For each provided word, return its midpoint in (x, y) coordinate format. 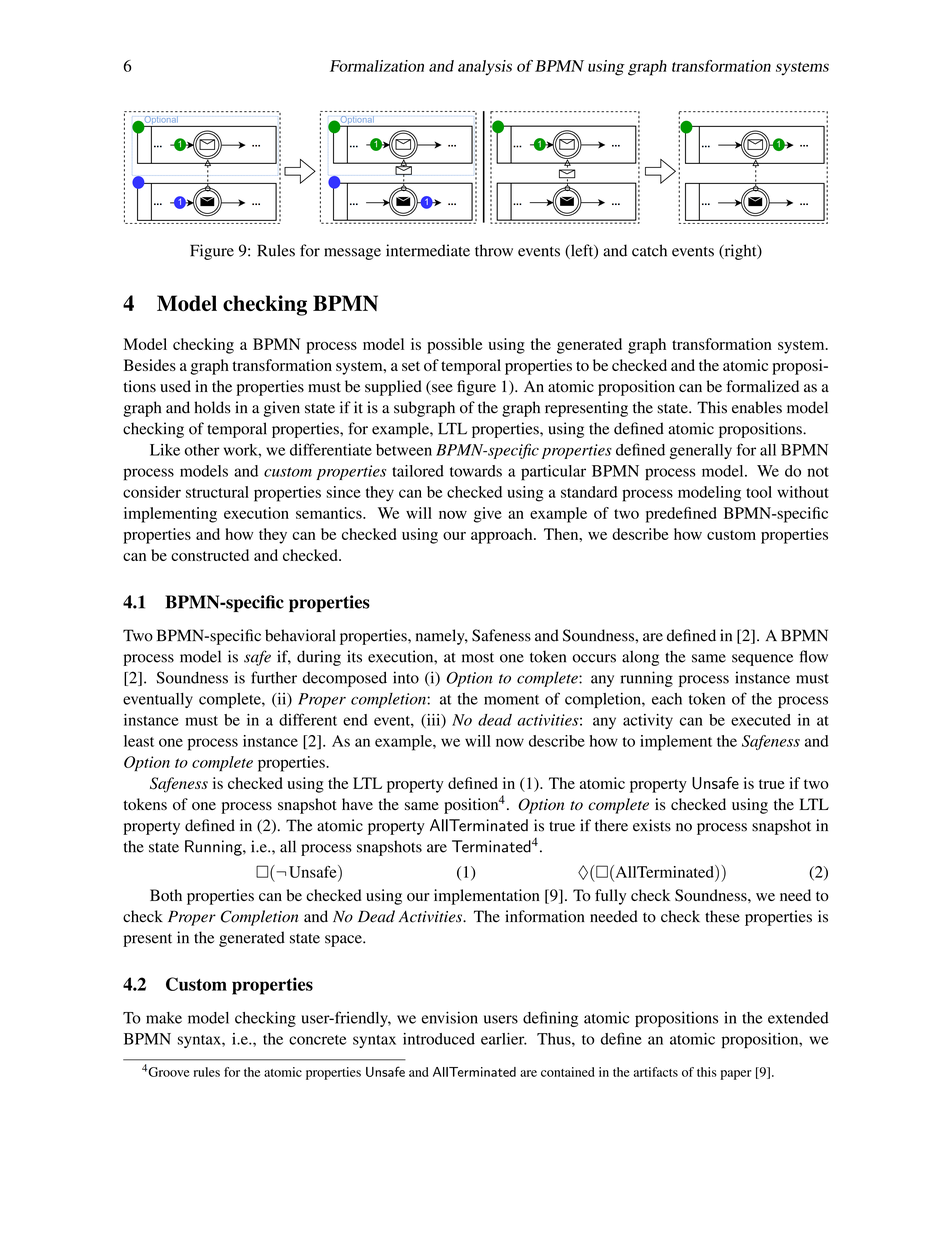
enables (757, 407)
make (164, 1018)
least (139, 741)
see (441, 389)
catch (649, 250)
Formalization (377, 66)
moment (511, 700)
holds (212, 407)
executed (761, 720)
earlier (504, 1039)
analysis (485, 68)
